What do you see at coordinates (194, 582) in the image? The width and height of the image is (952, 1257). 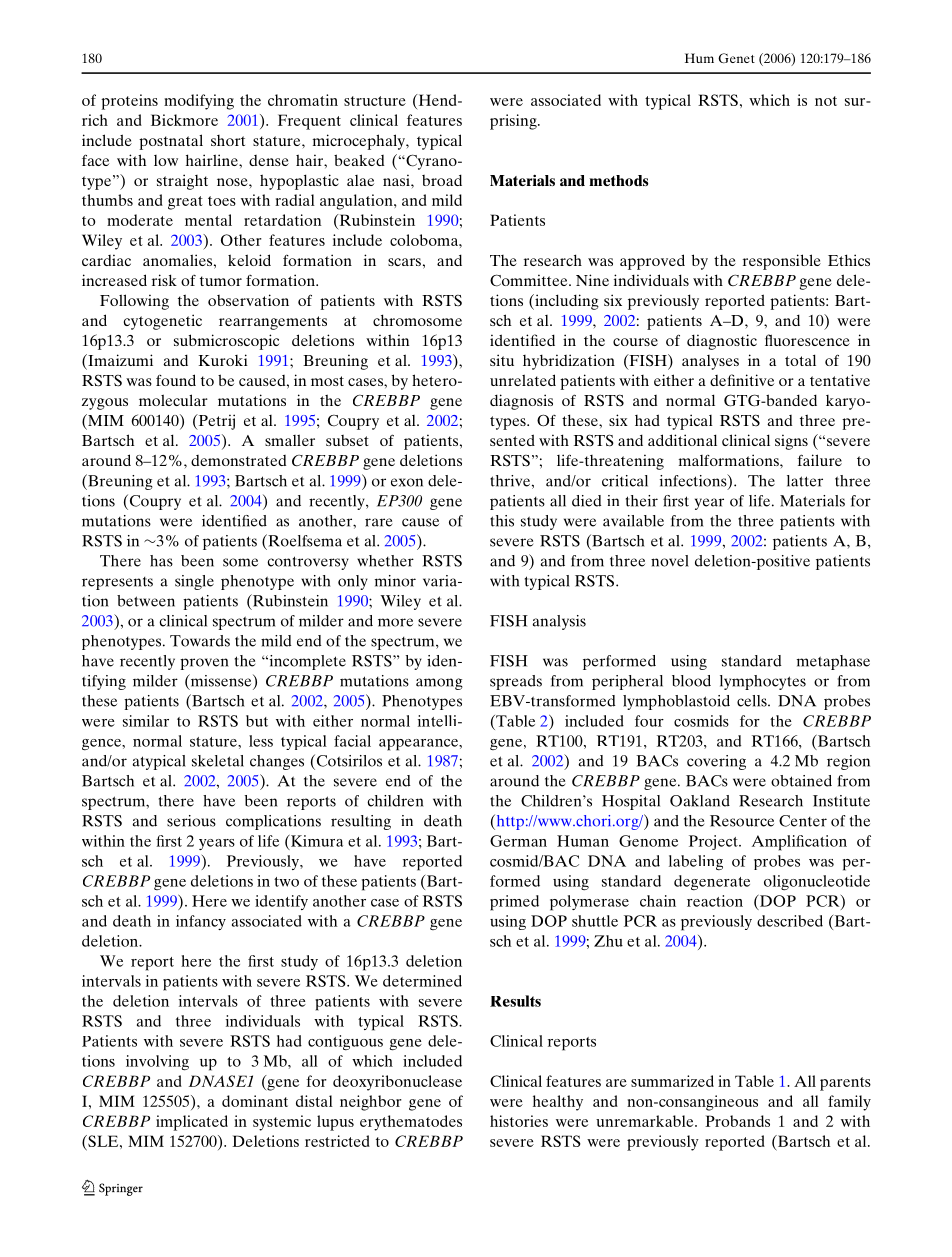 I see `single` at bounding box center [194, 582].
